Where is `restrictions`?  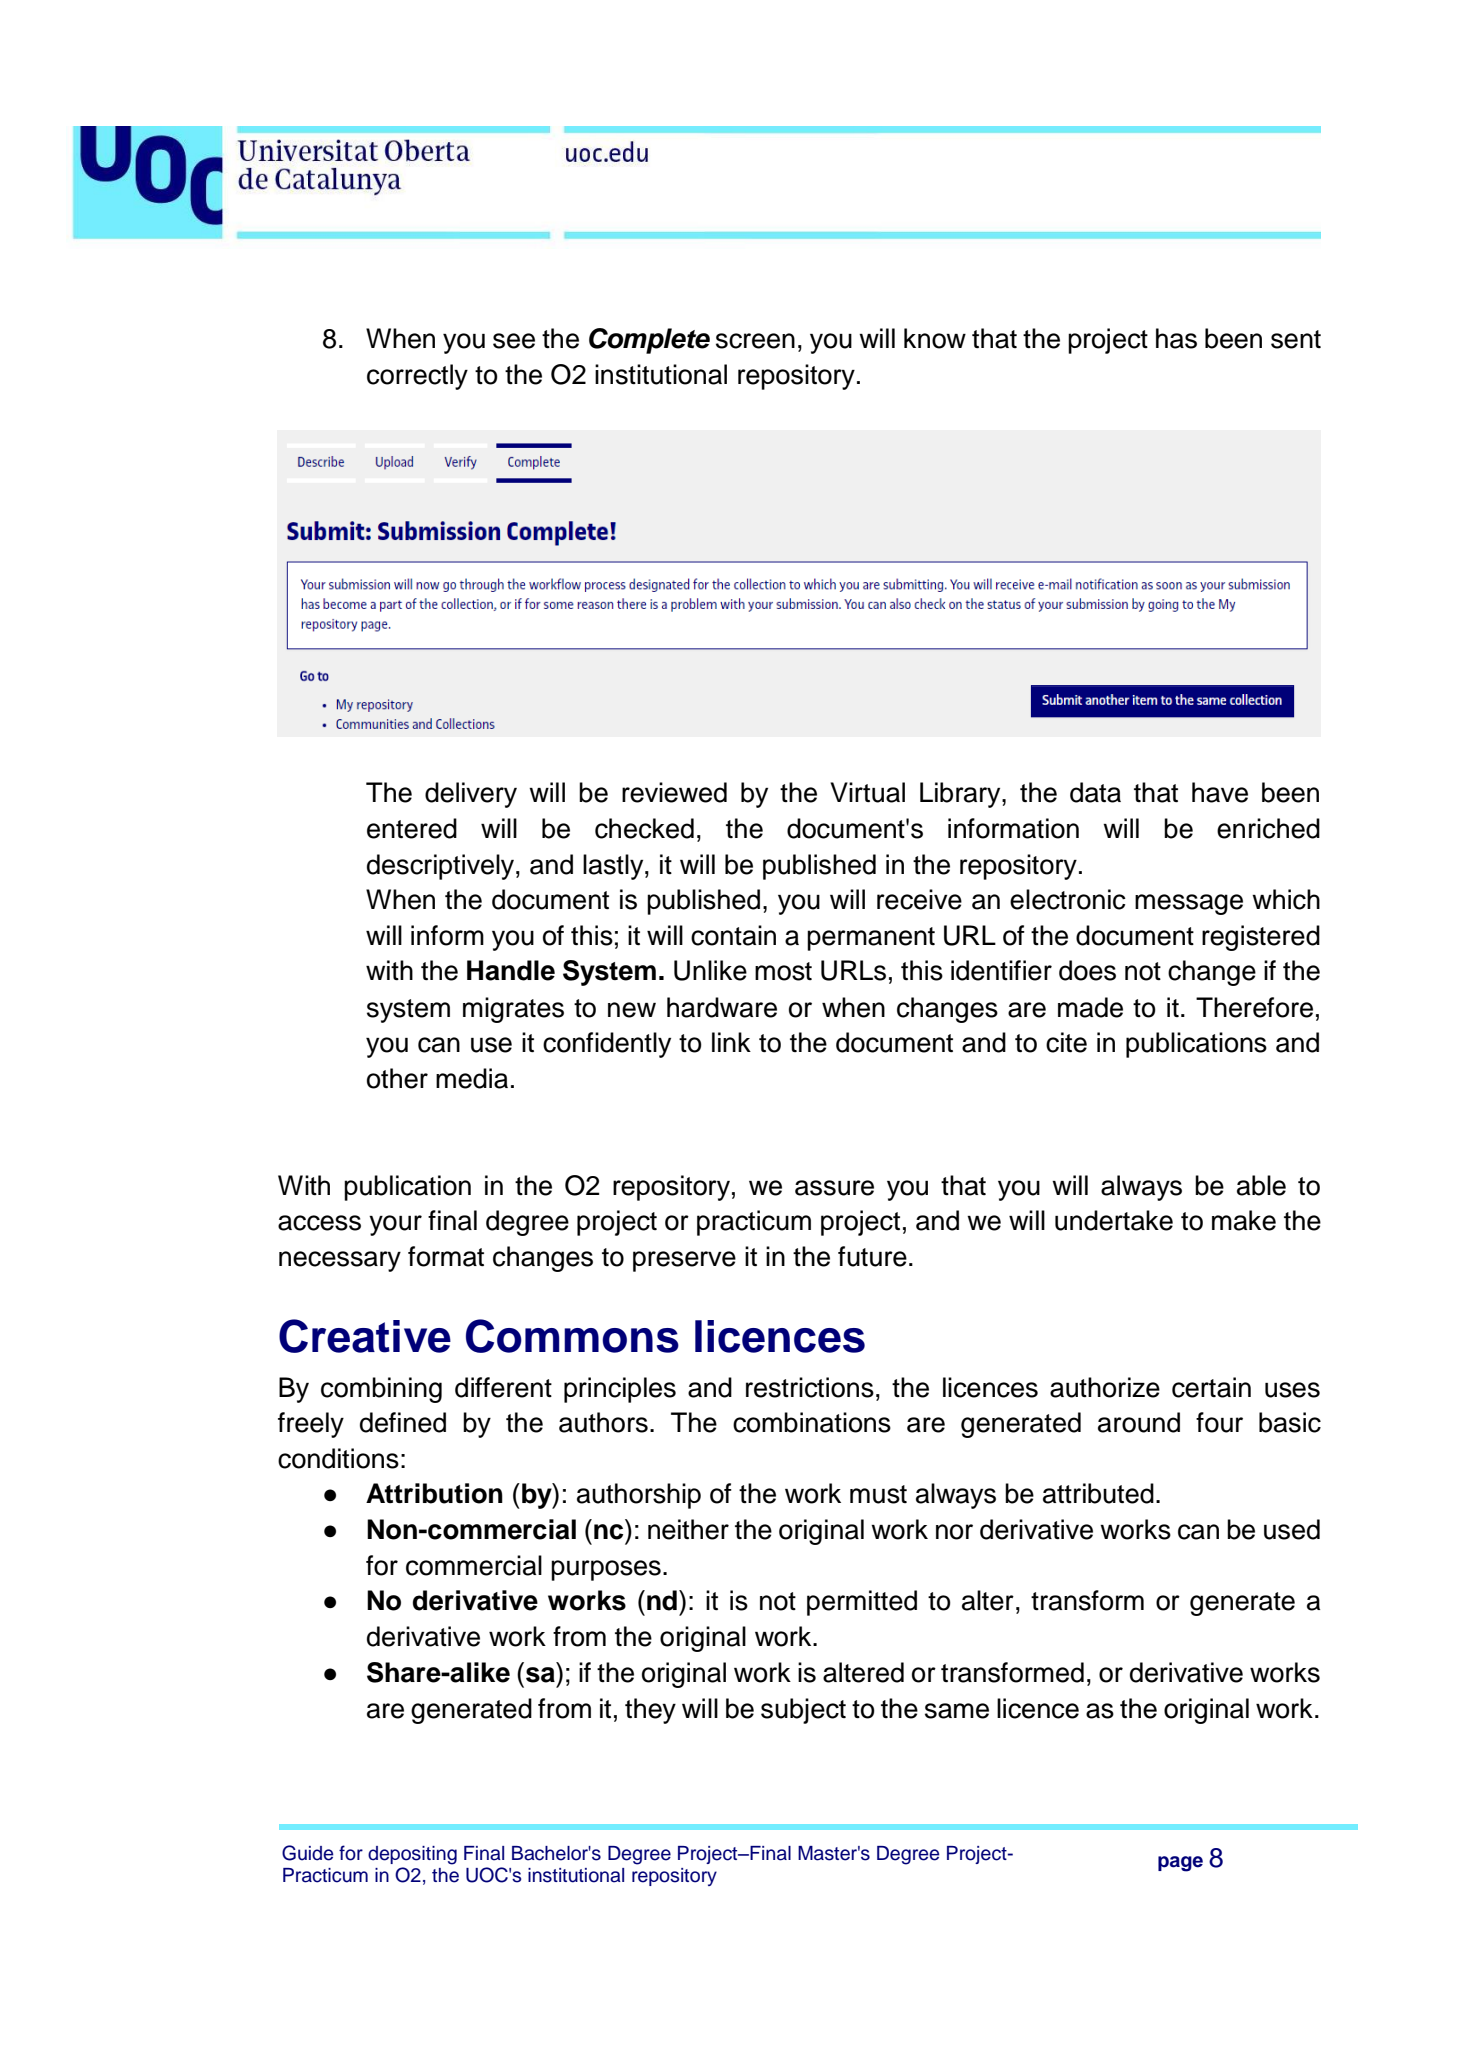
restrictions is located at coordinates (810, 1387).
